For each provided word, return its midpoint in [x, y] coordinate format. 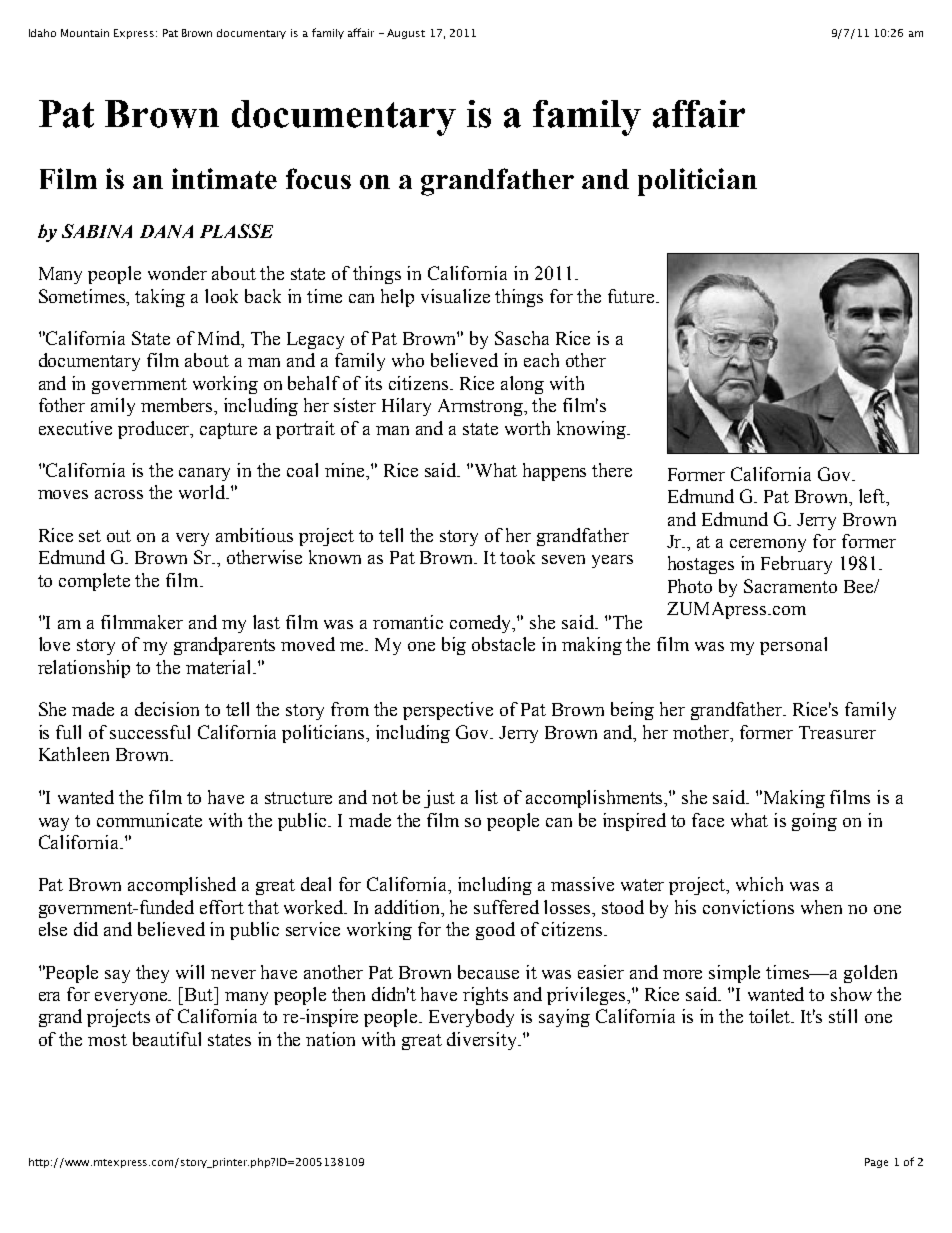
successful [150, 732]
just [439, 799]
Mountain [85, 33]
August [406, 34]
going [814, 822]
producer [155, 430]
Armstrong [482, 407]
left [873, 497]
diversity [483, 1041]
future [632, 296]
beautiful [167, 1039]
